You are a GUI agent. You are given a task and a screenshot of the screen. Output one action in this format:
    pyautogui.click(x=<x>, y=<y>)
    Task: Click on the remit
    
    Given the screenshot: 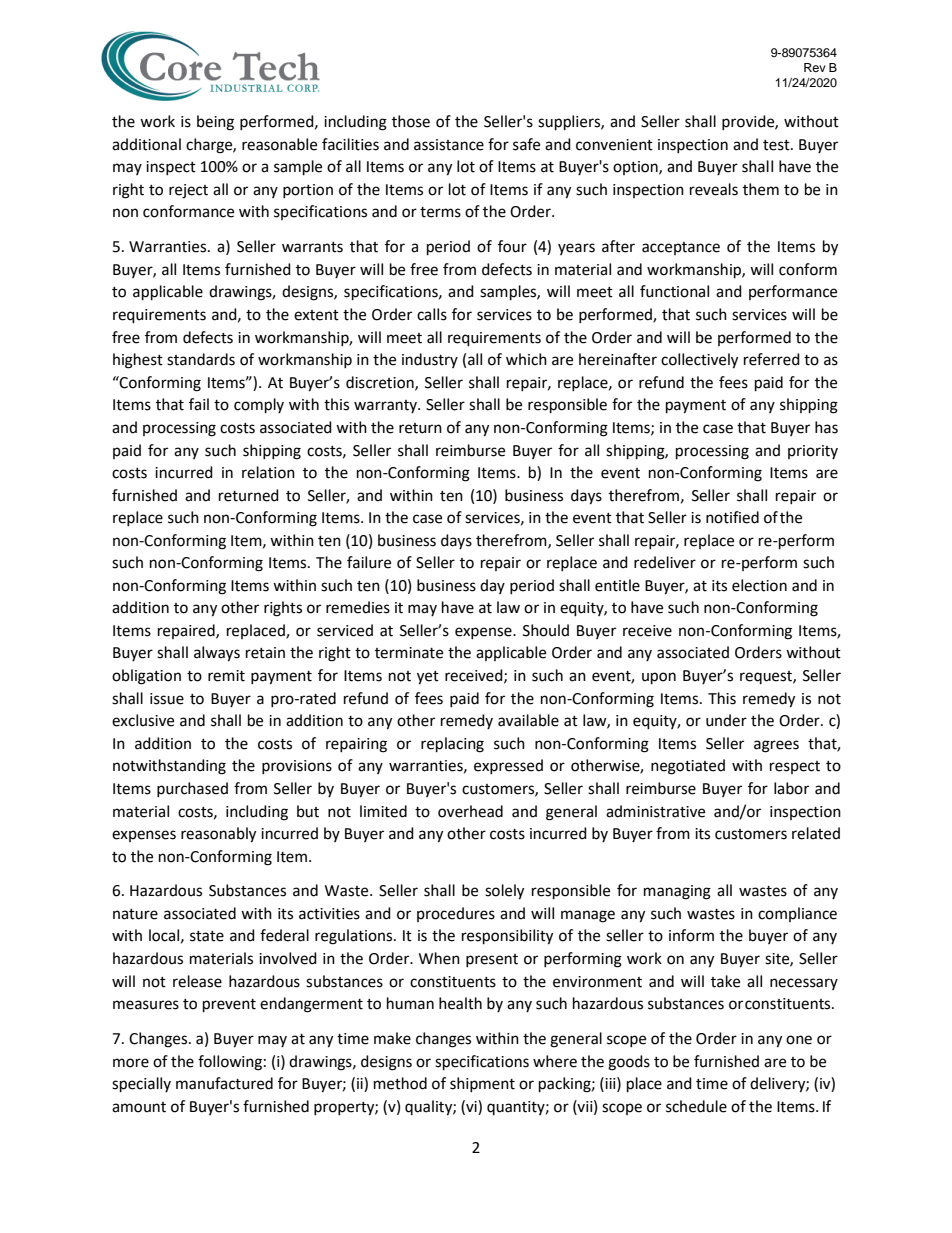 What is the action you would take?
    pyautogui.click(x=226, y=676)
